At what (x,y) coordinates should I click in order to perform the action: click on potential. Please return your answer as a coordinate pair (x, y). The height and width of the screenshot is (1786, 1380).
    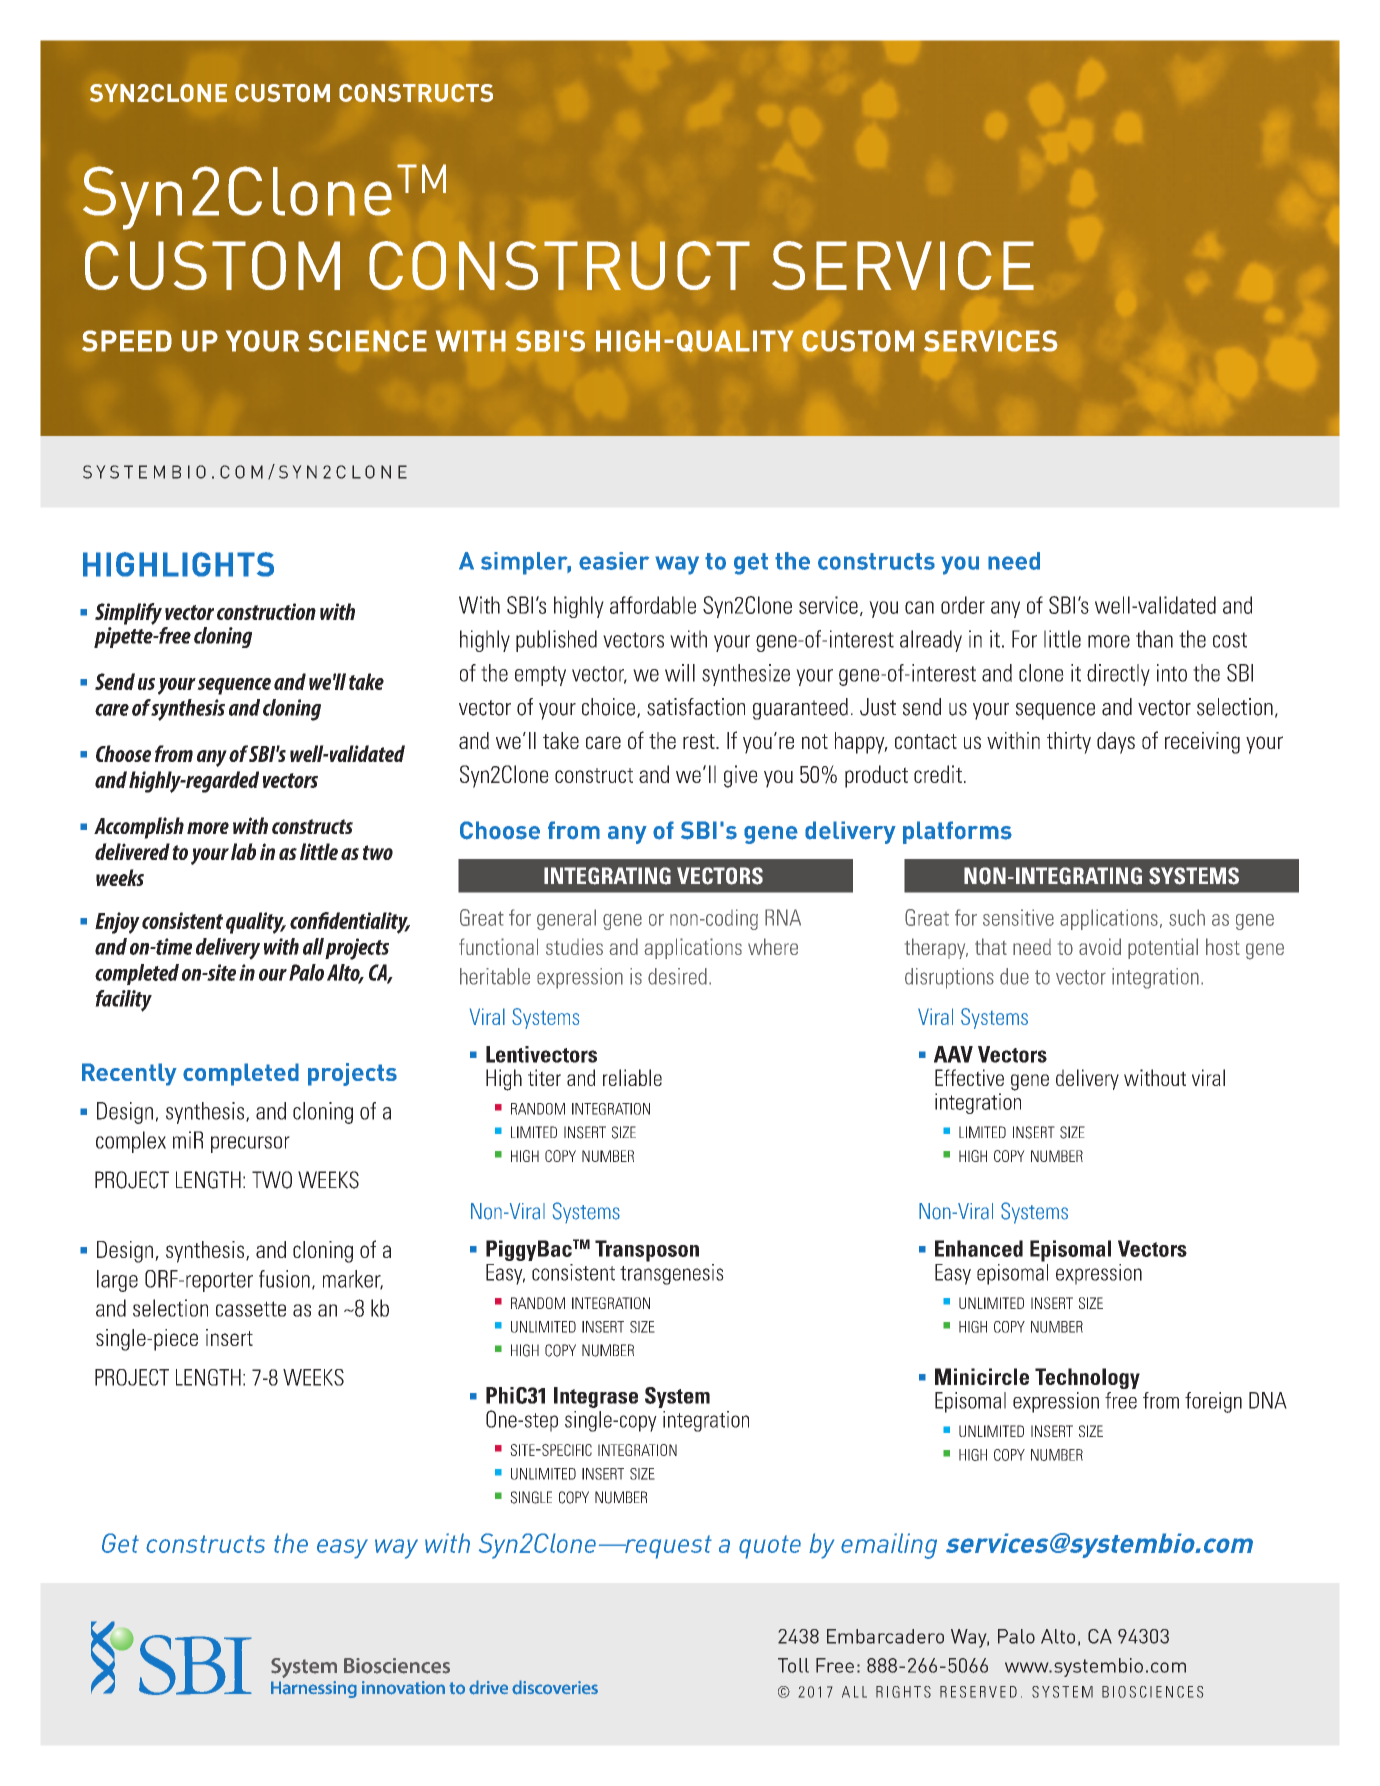
    Looking at the image, I should click on (1163, 948).
